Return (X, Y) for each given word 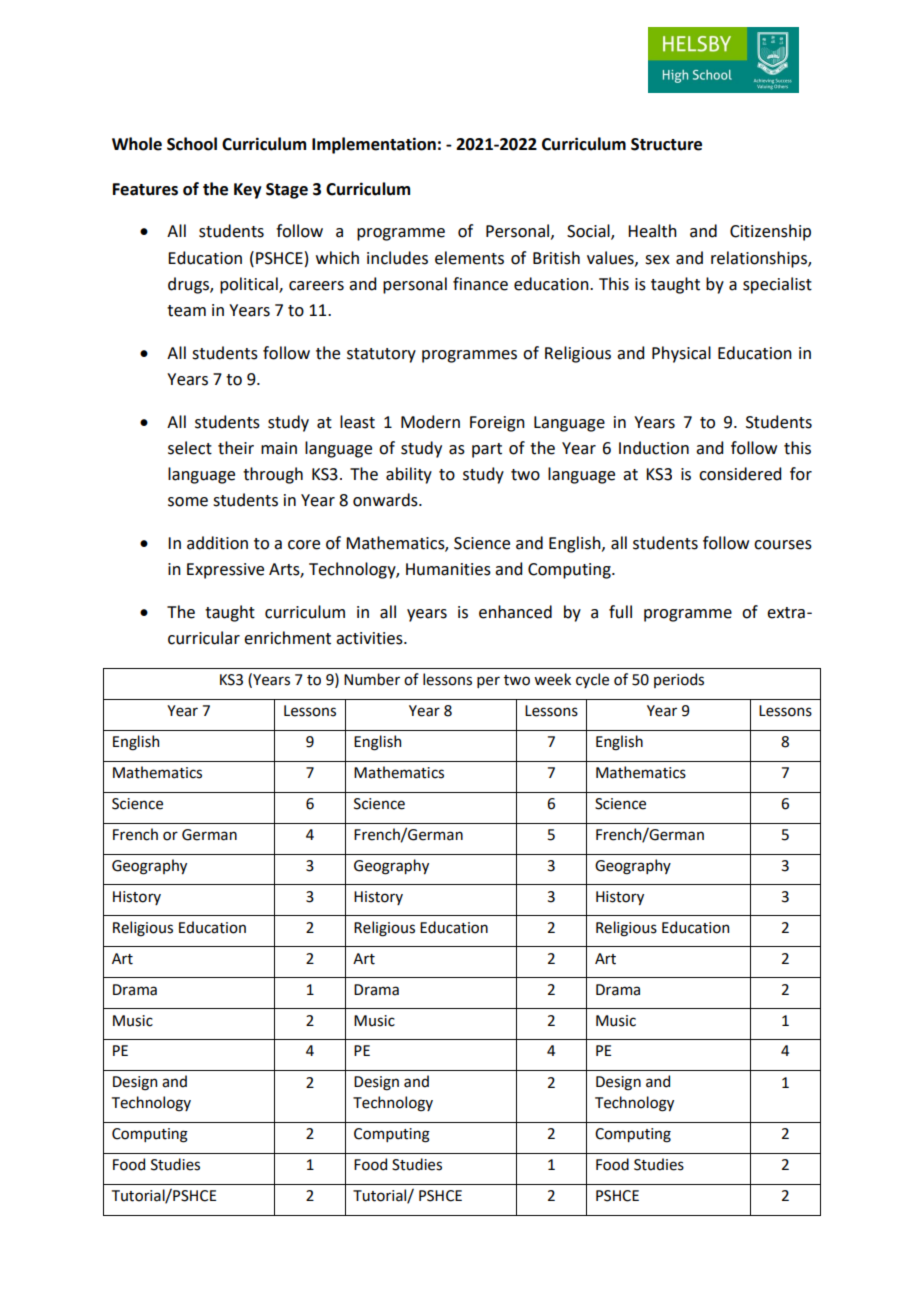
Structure (666, 144)
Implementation (374, 145)
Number (372, 679)
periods (679, 680)
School (192, 144)
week (552, 679)
